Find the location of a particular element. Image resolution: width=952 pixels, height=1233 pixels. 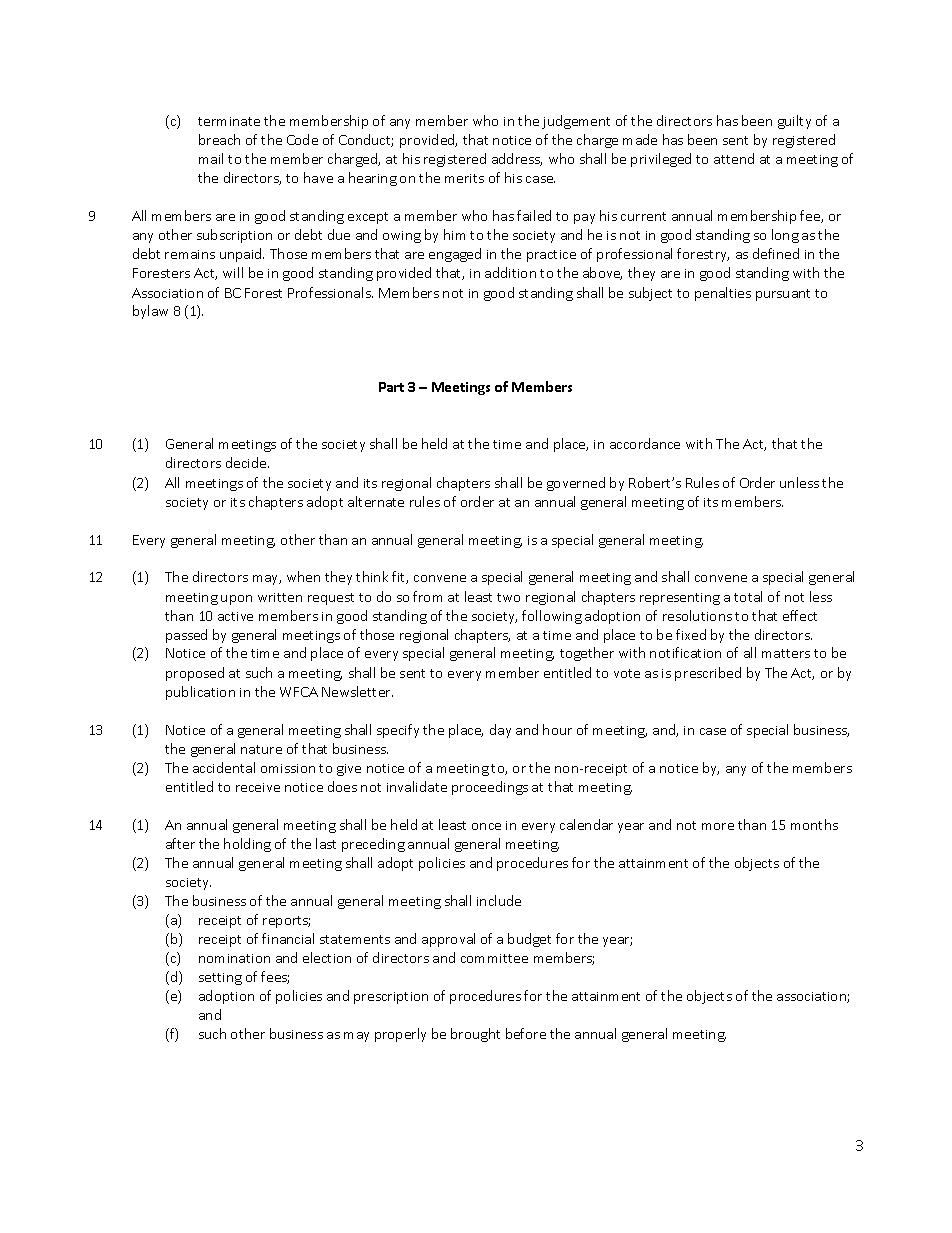

attend is located at coordinates (734, 158).
